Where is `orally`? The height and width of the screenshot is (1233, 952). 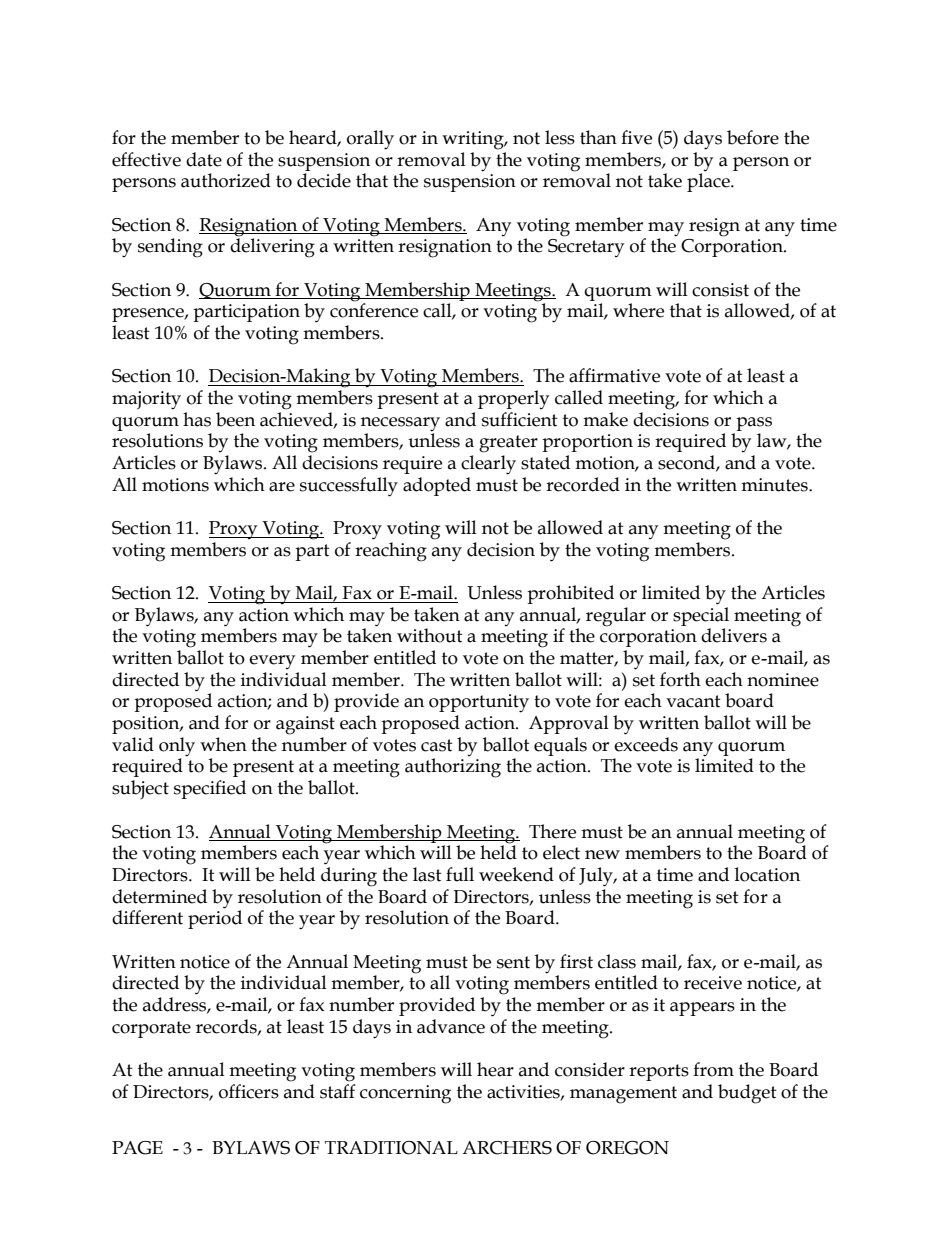 orally is located at coordinates (370, 140).
